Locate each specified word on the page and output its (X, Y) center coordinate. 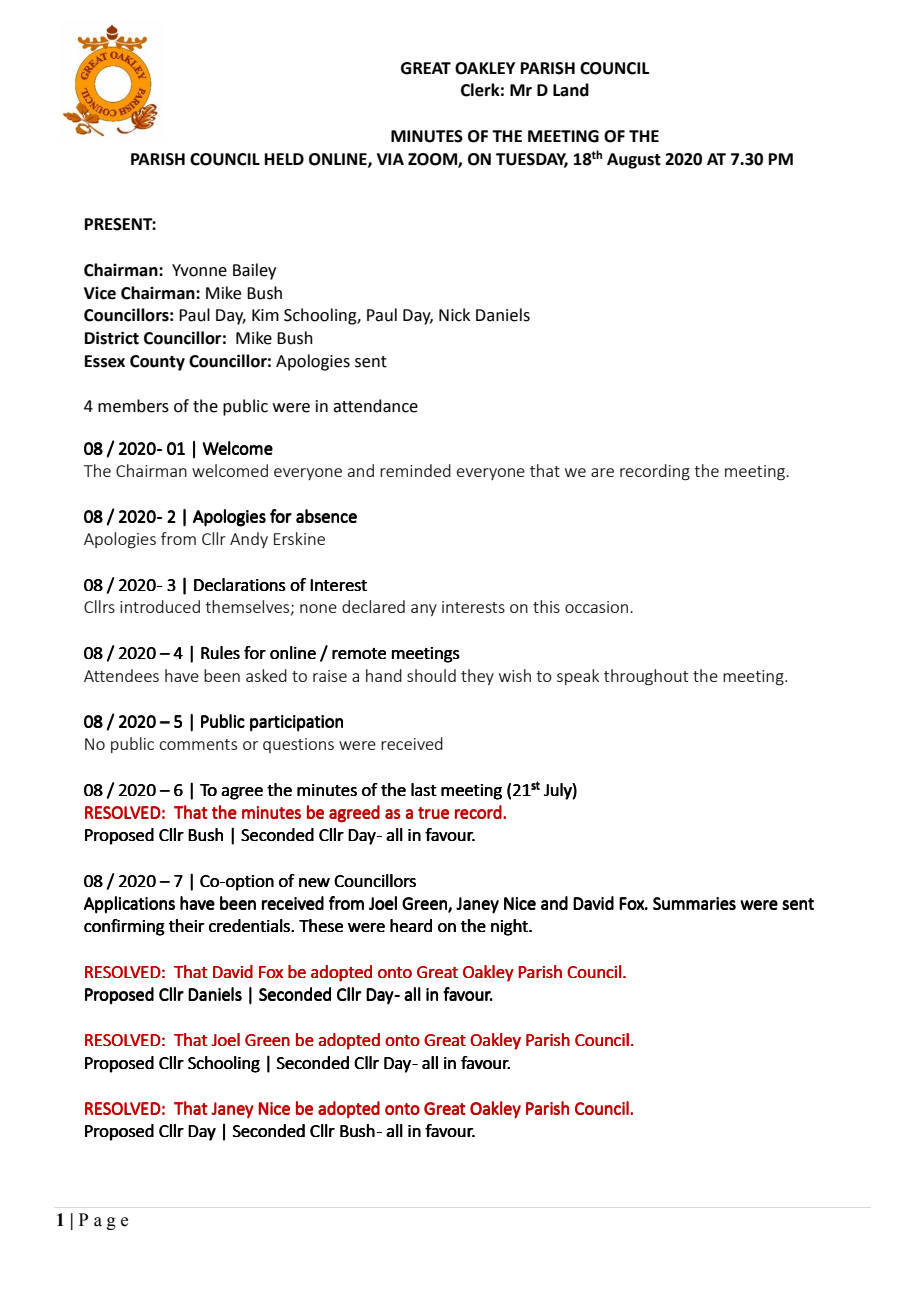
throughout (646, 677)
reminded (415, 470)
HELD (284, 159)
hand (384, 675)
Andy (249, 540)
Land (571, 90)
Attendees (121, 675)
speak (578, 677)
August (634, 161)
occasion (598, 607)
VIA (390, 159)
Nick (454, 315)
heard (411, 925)
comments (198, 744)
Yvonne (199, 270)
